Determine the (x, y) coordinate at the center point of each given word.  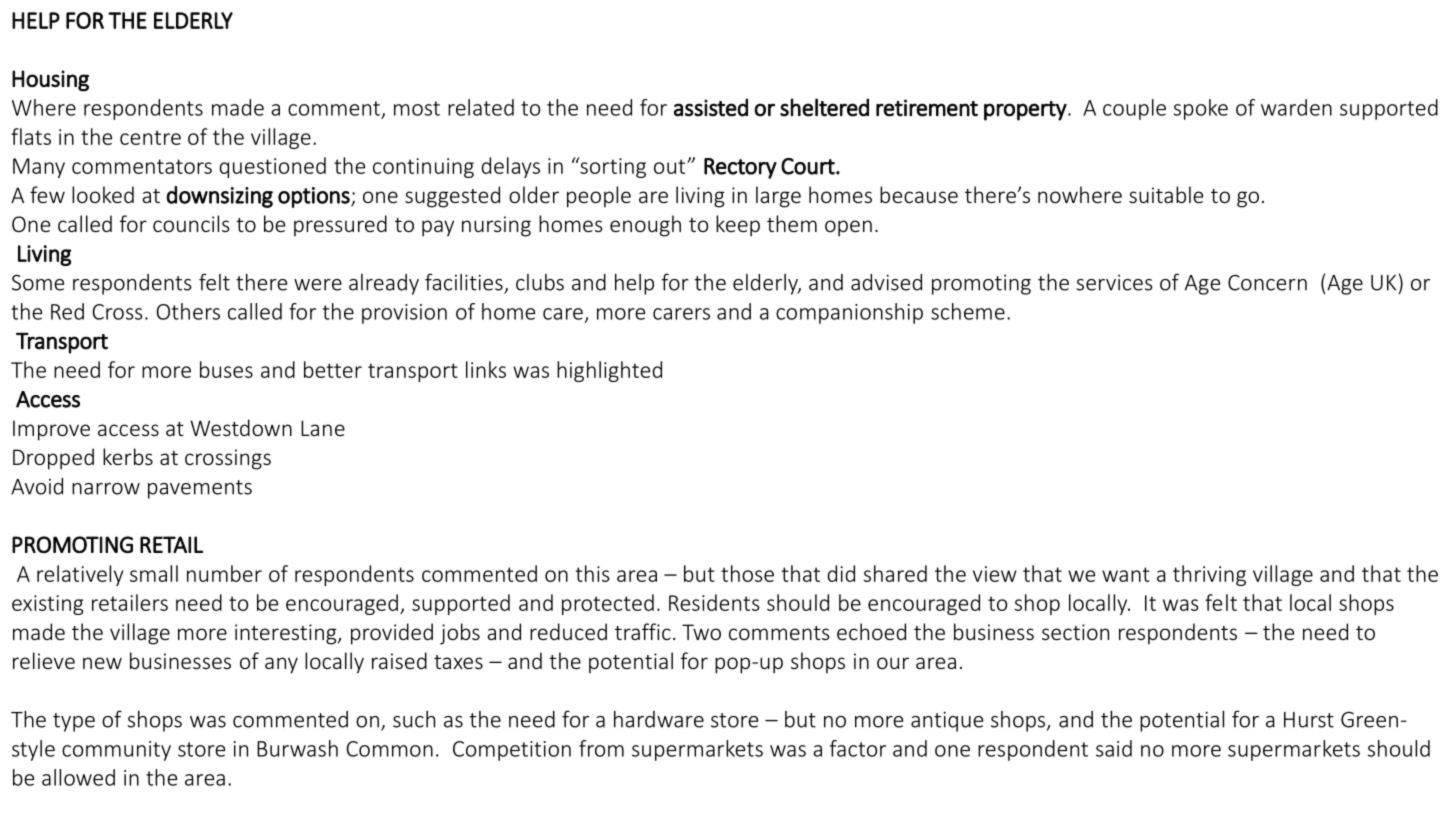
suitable (1166, 194)
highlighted (609, 371)
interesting (287, 634)
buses (226, 369)
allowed (78, 777)
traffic (643, 631)
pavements (200, 489)
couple (1134, 109)
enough (645, 226)
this (593, 573)
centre (150, 137)
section (1075, 632)
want (1126, 574)
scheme (968, 311)
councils (191, 223)
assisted (711, 107)
